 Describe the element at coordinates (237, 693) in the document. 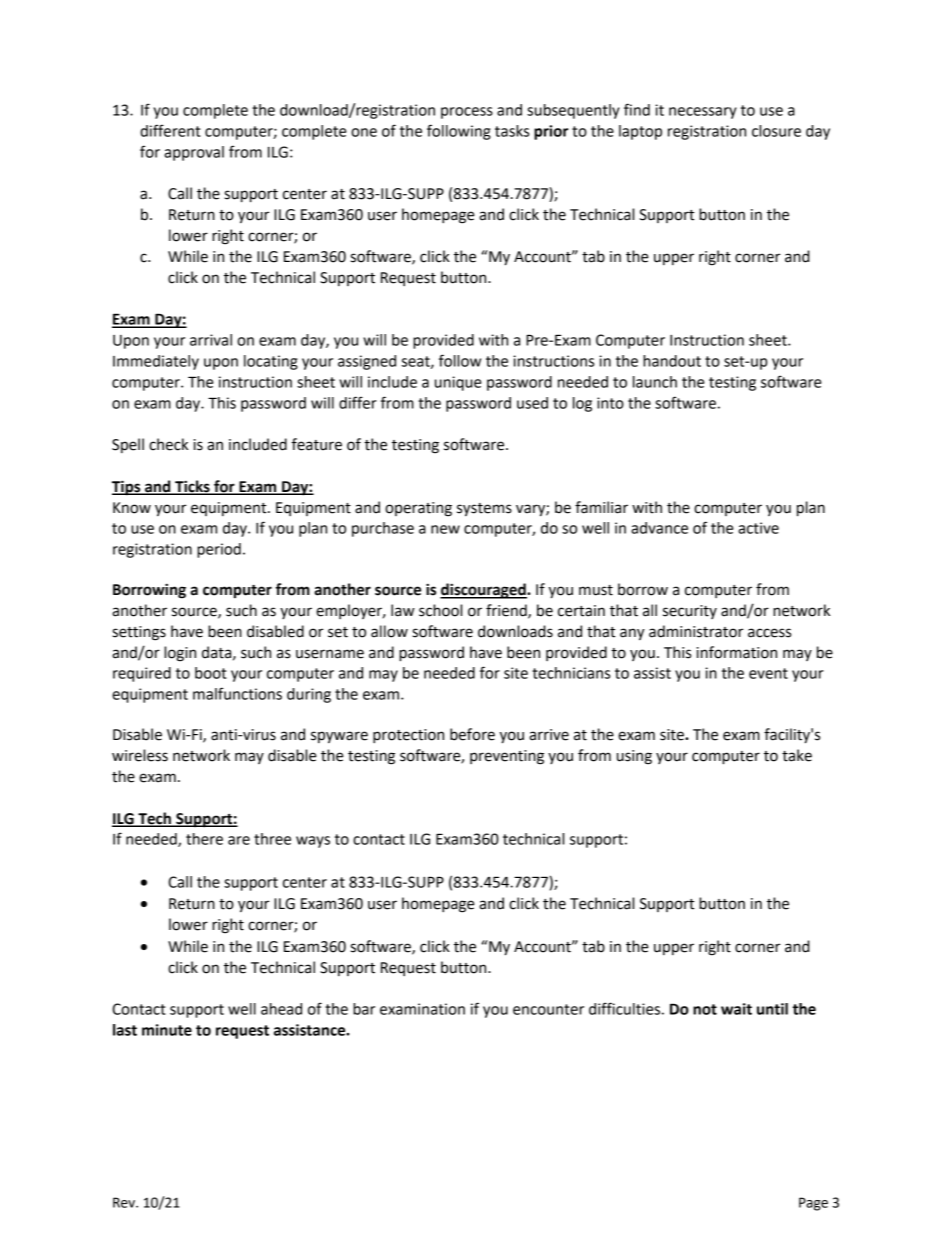

I see `malfunctions` at that location.
